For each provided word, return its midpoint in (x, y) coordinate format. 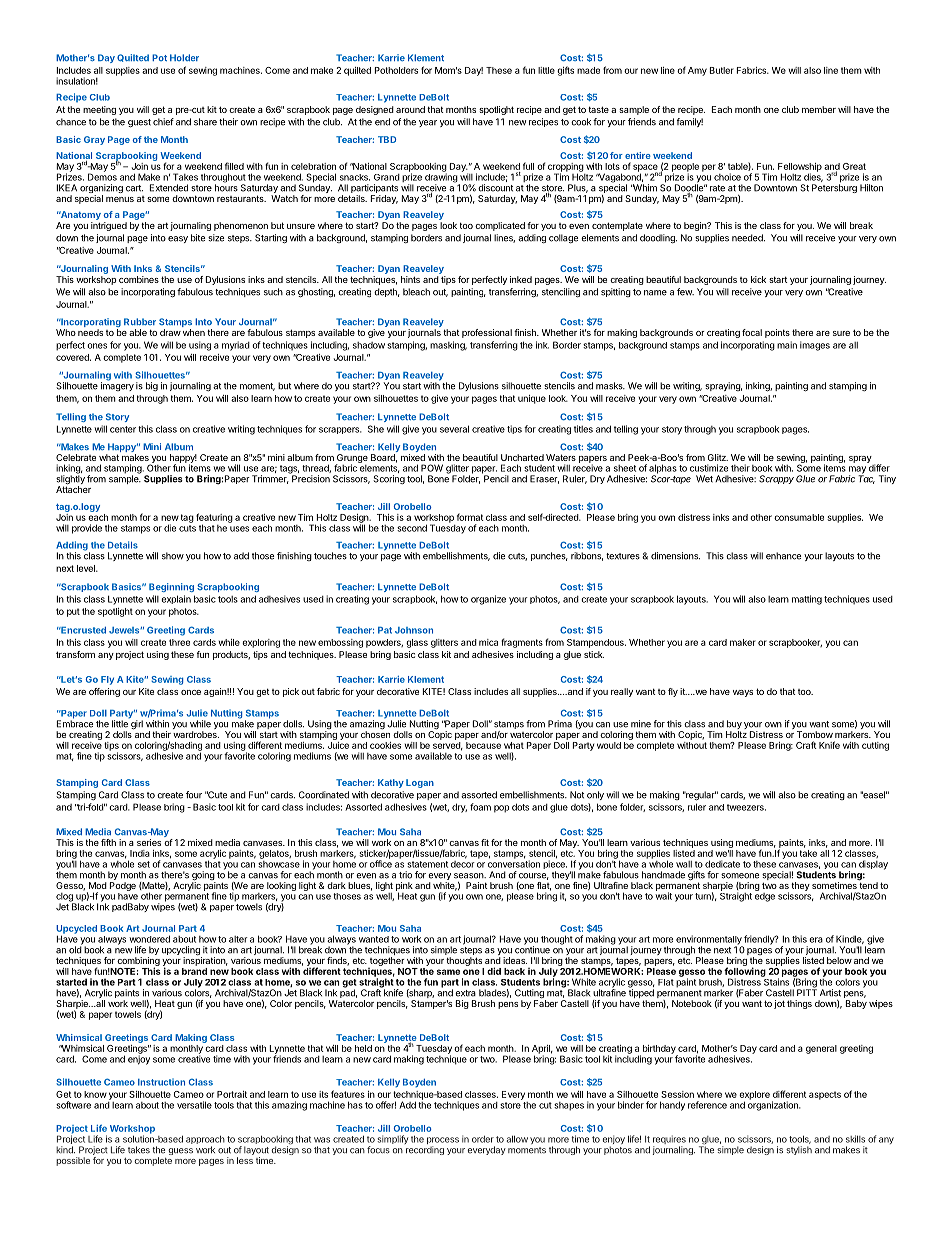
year (428, 123)
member (819, 109)
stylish (799, 1150)
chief (163, 122)
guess (180, 1151)
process (443, 1142)
